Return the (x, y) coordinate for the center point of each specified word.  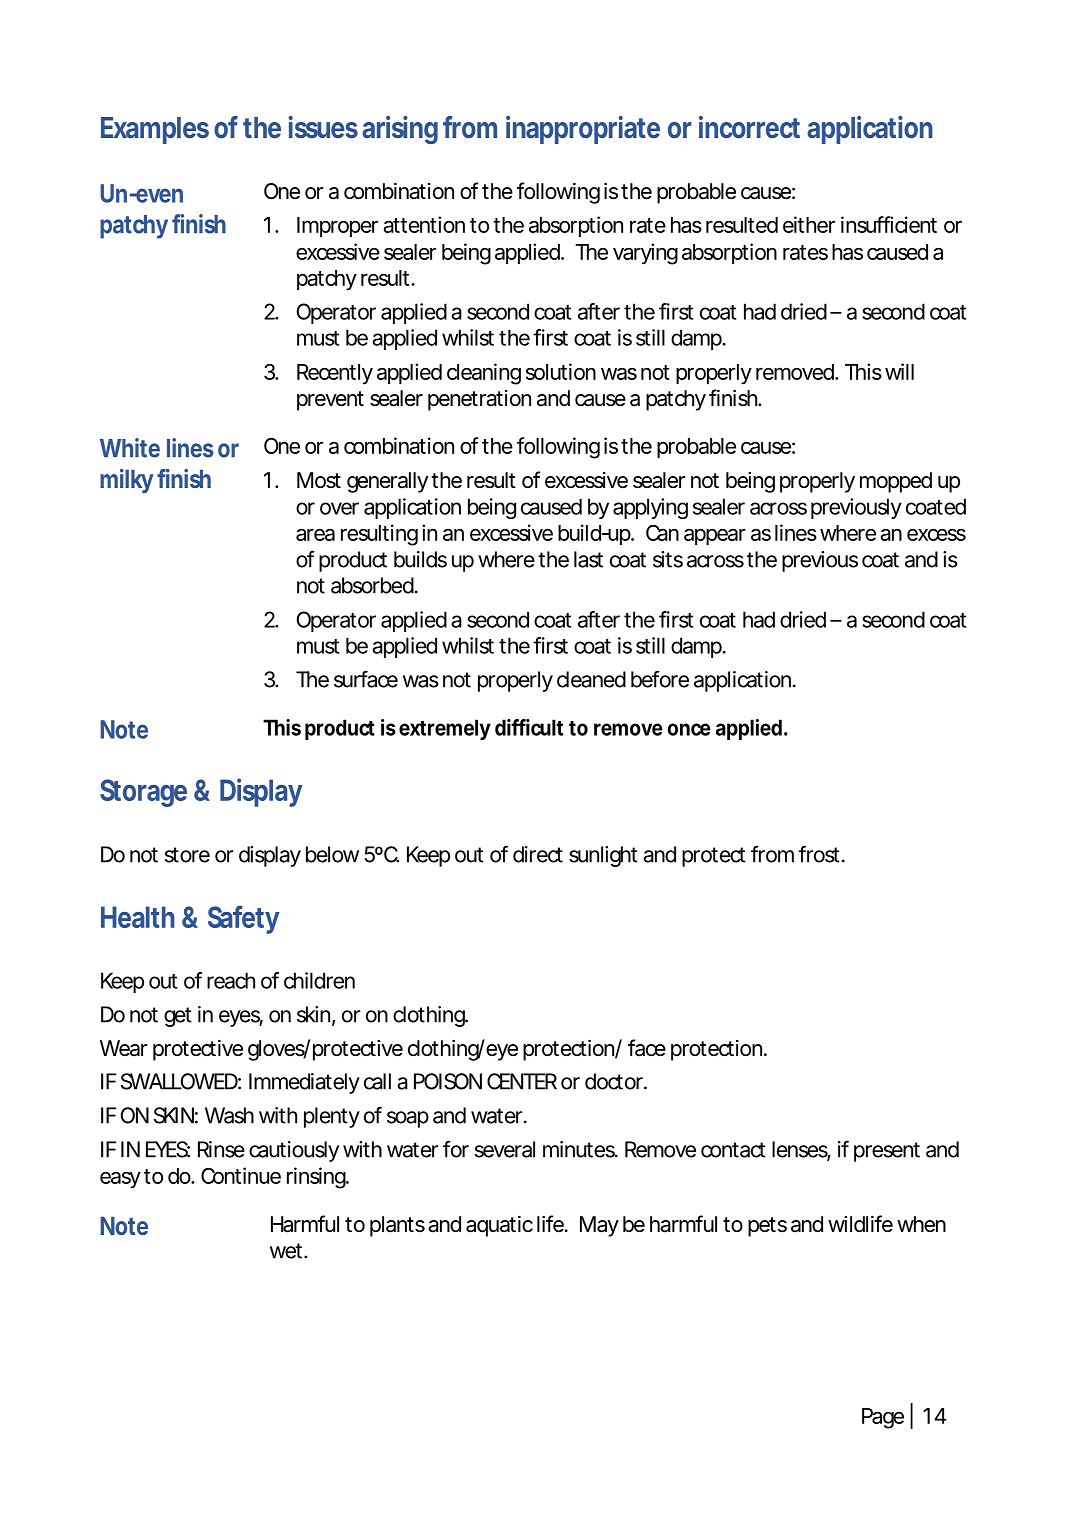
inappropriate (583, 130)
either (809, 224)
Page (883, 1418)
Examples (155, 130)
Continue (241, 1175)
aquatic (499, 1226)
